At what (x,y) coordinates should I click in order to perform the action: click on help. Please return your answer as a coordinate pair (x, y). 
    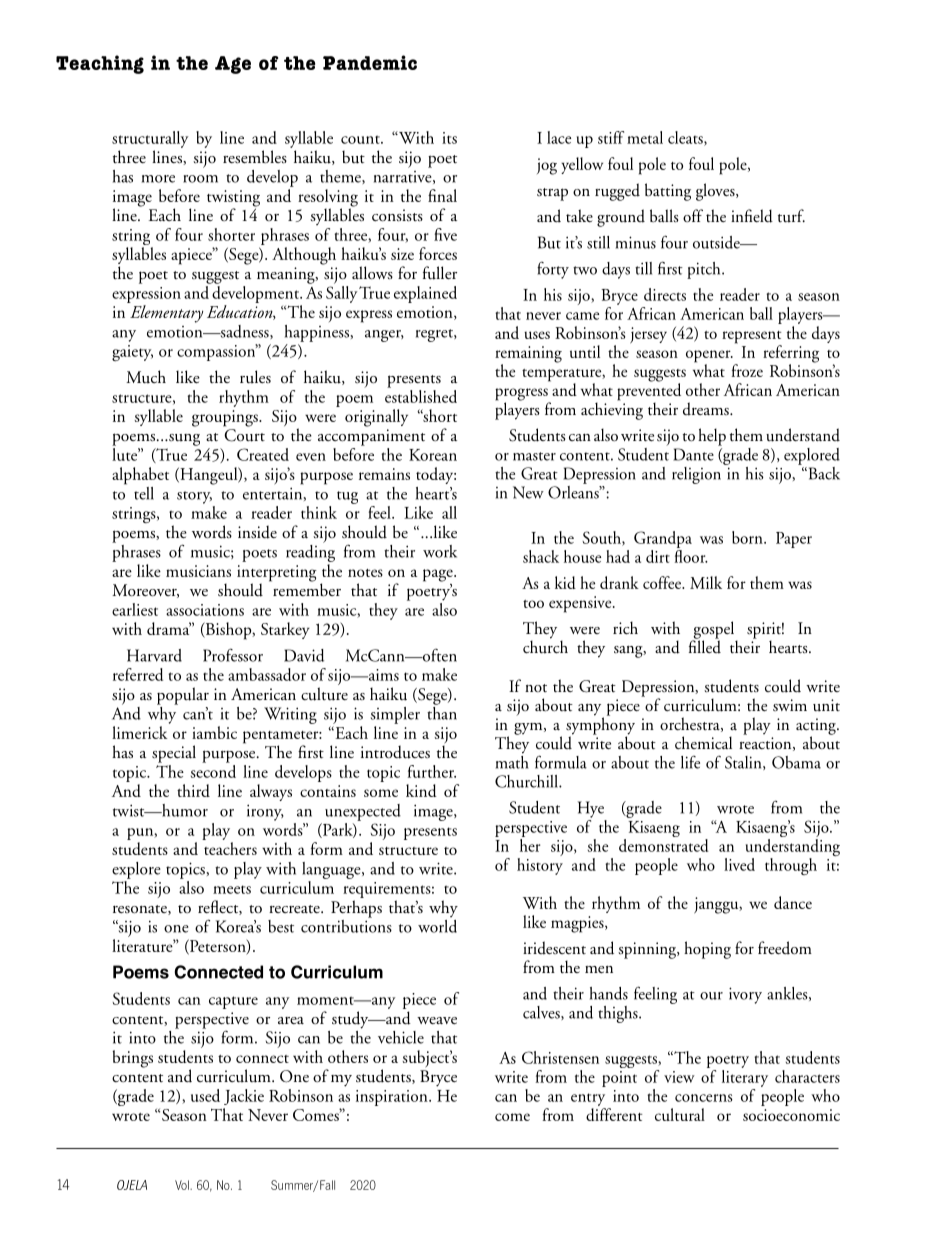
    Looking at the image, I should click on (712, 437).
